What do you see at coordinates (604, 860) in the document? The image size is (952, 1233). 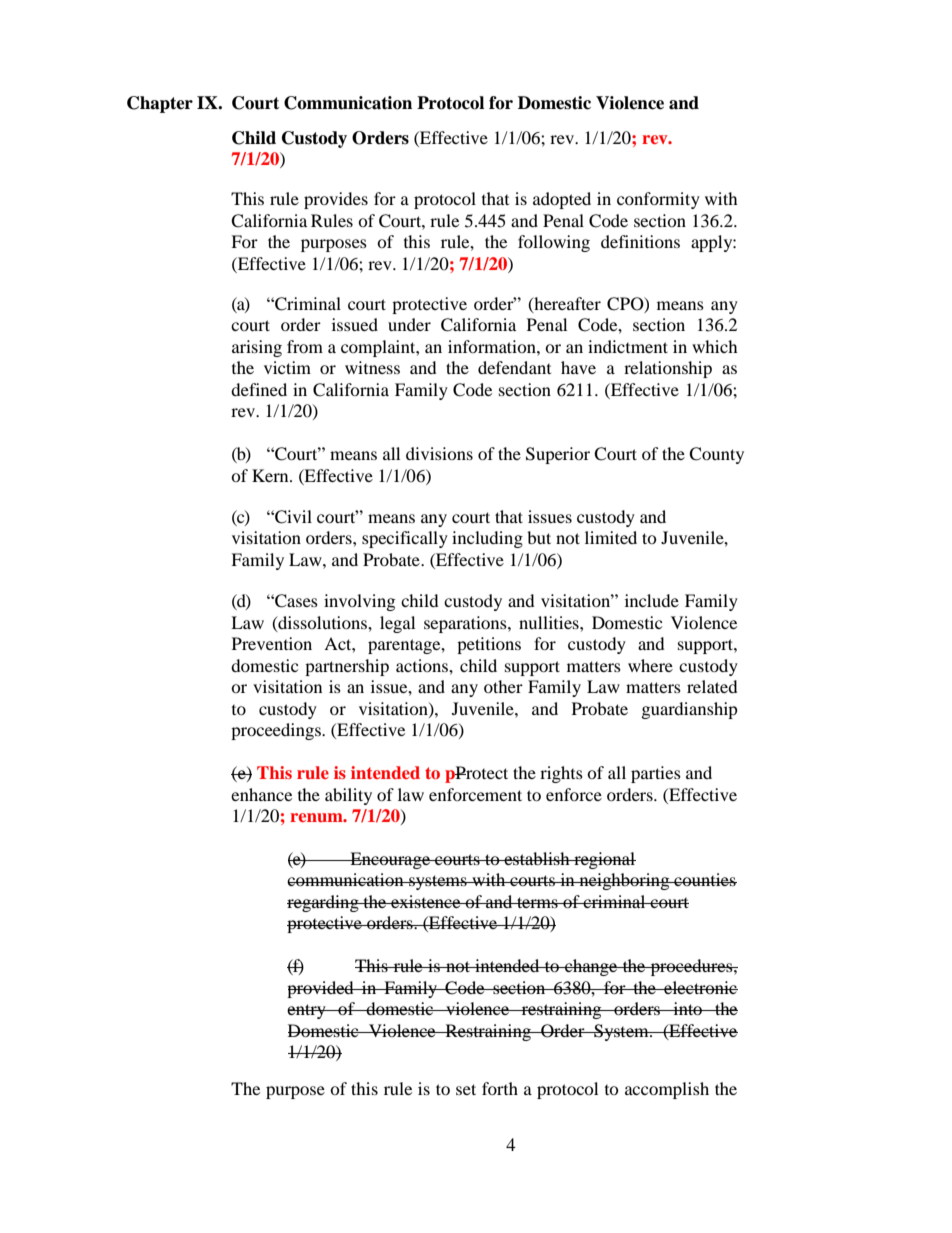 I see `regional` at bounding box center [604, 860].
